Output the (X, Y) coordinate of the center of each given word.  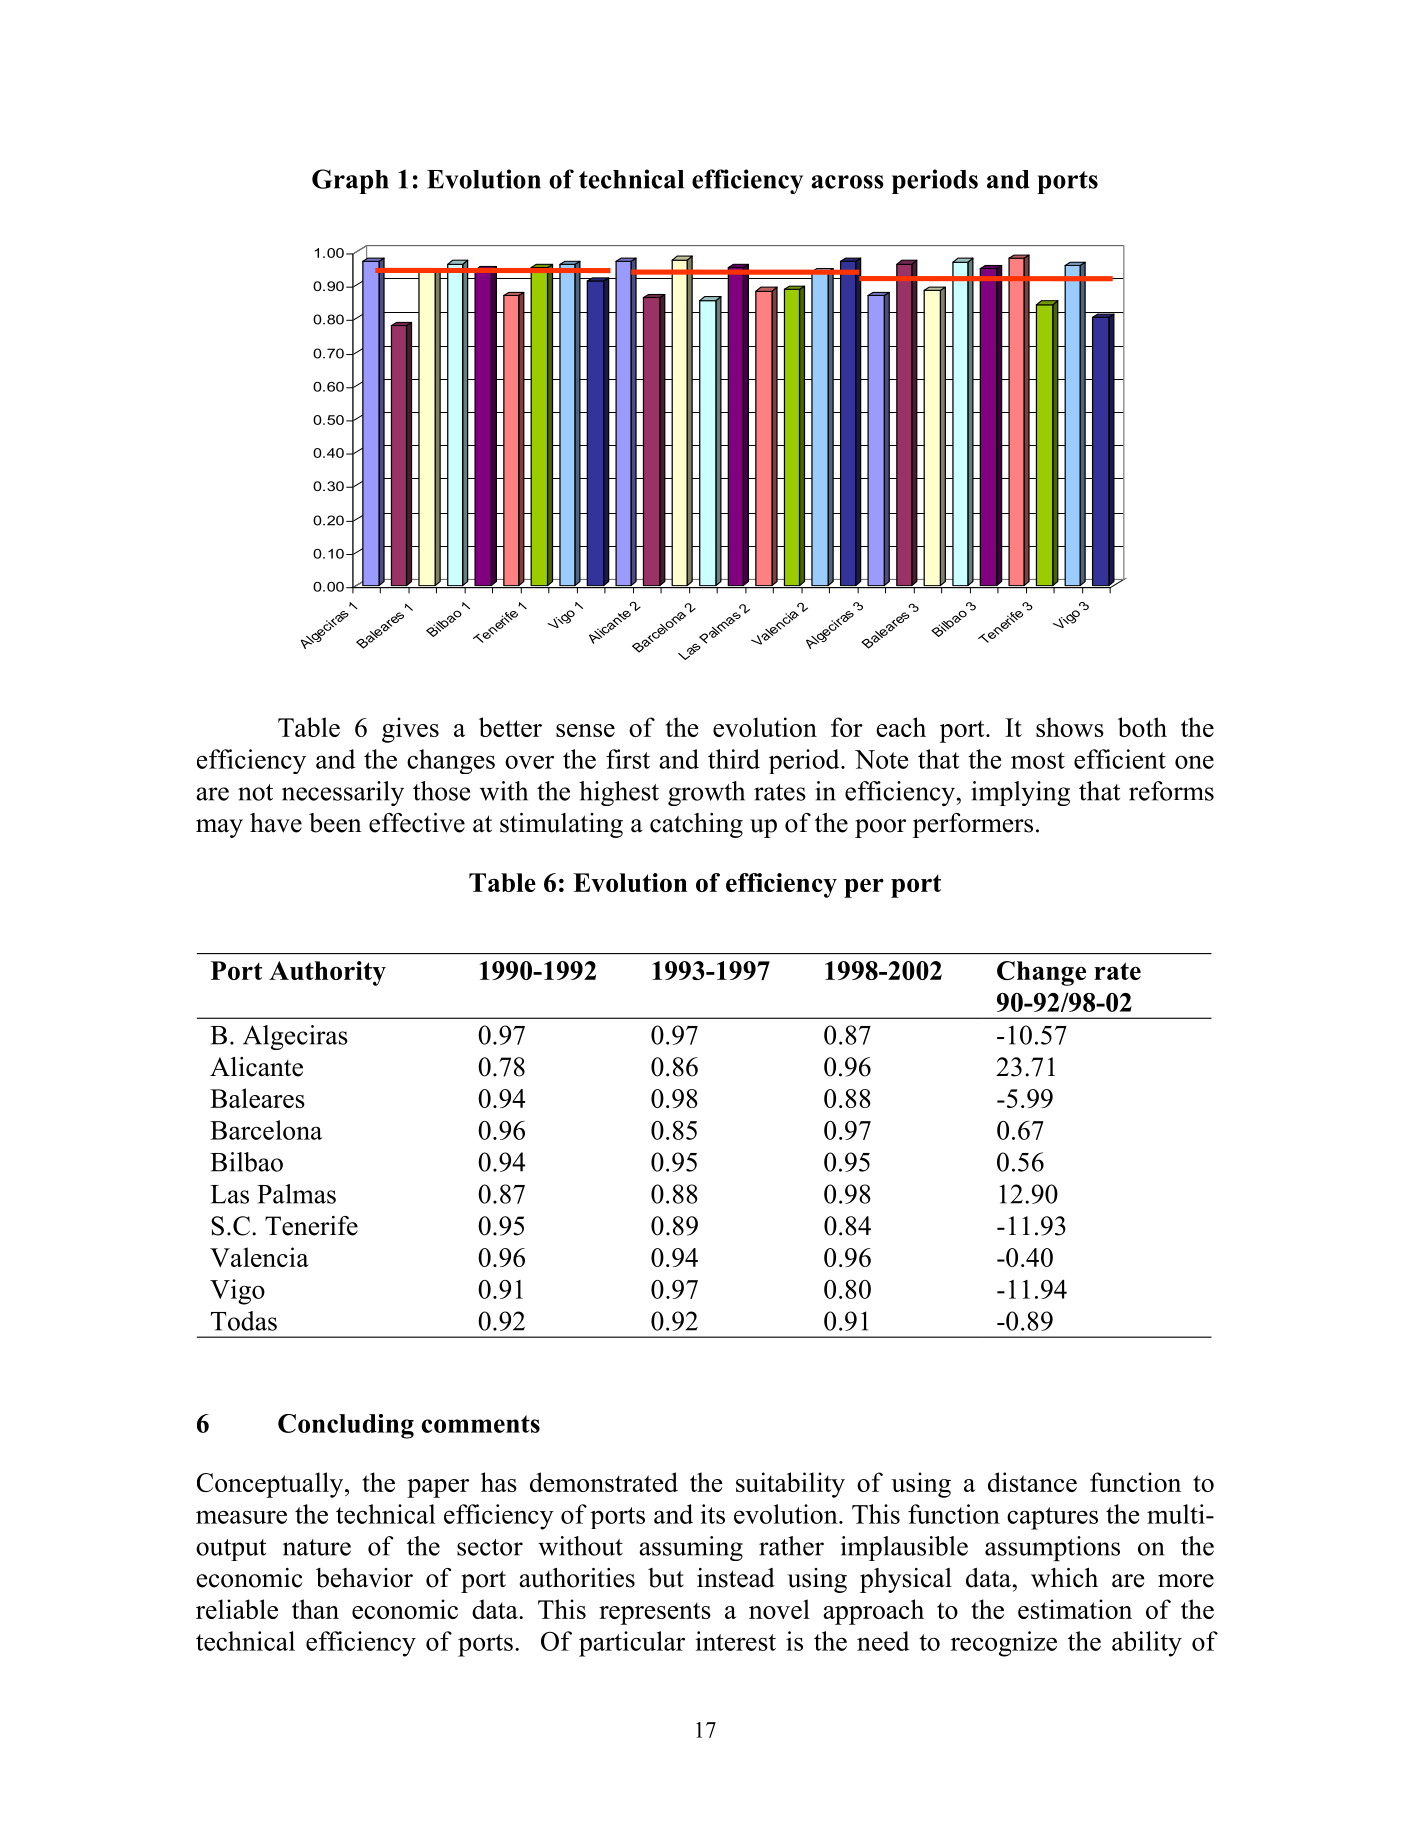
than (315, 1609)
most (1038, 760)
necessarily (343, 793)
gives (410, 730)
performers (973, 825)
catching (696, 825)
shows (1070, 727)
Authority (327, 973)
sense (585, 730)
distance (1032, 1482)
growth (706, 793)
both (1142, 727)
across (847, 182)
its (712, 1514)
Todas (244, 1321)
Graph (350, 181)
